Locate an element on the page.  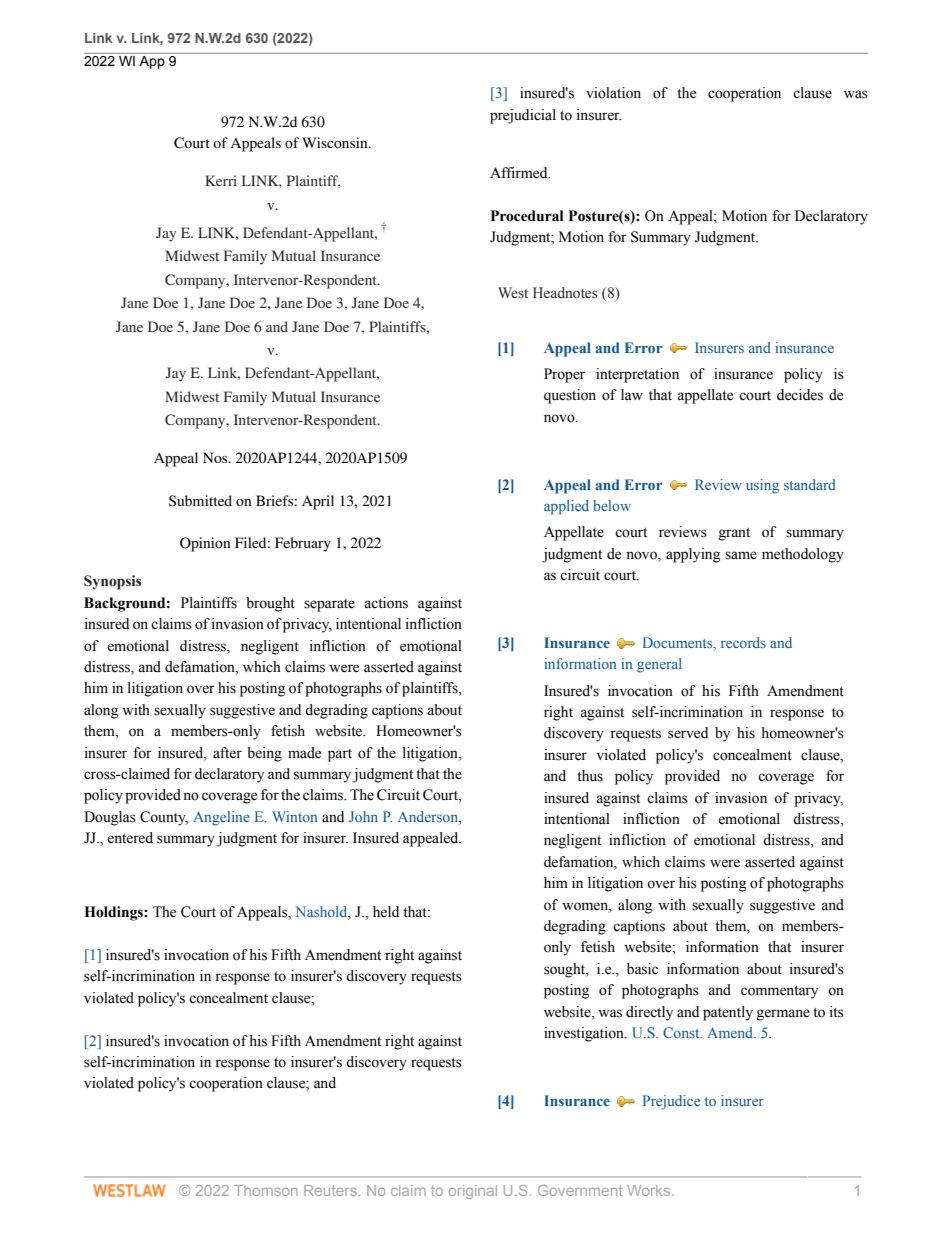
actions is located at coordinates (386, 603).
